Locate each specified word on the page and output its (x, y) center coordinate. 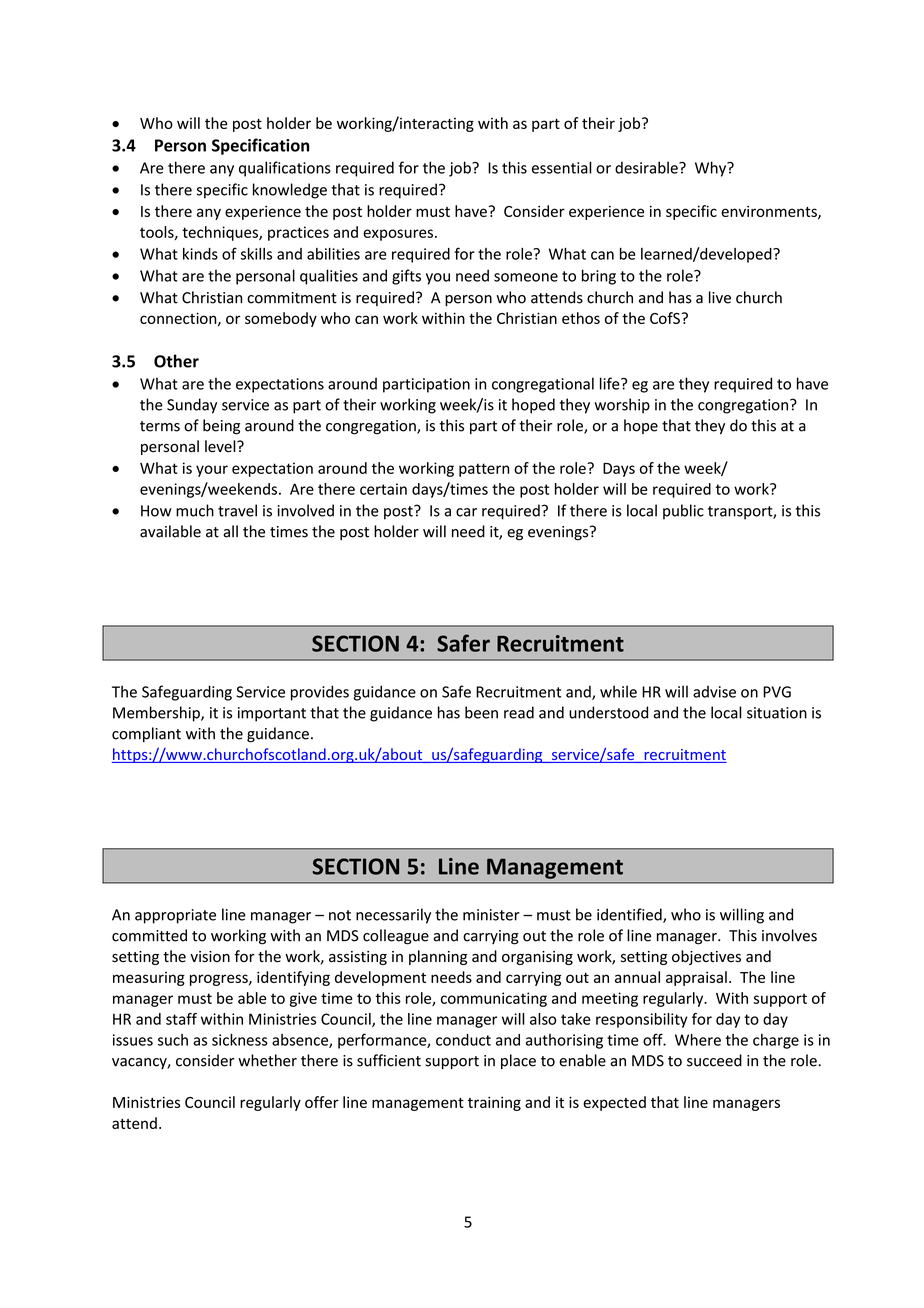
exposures (398, 235)
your (212, 471)
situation (777, 713)
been (481, 712)
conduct (463, 1040)
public (683, 512)
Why (712, 169)
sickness (240, 1040)
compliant (146, 734)
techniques (221, 233)
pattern (484, 470)
